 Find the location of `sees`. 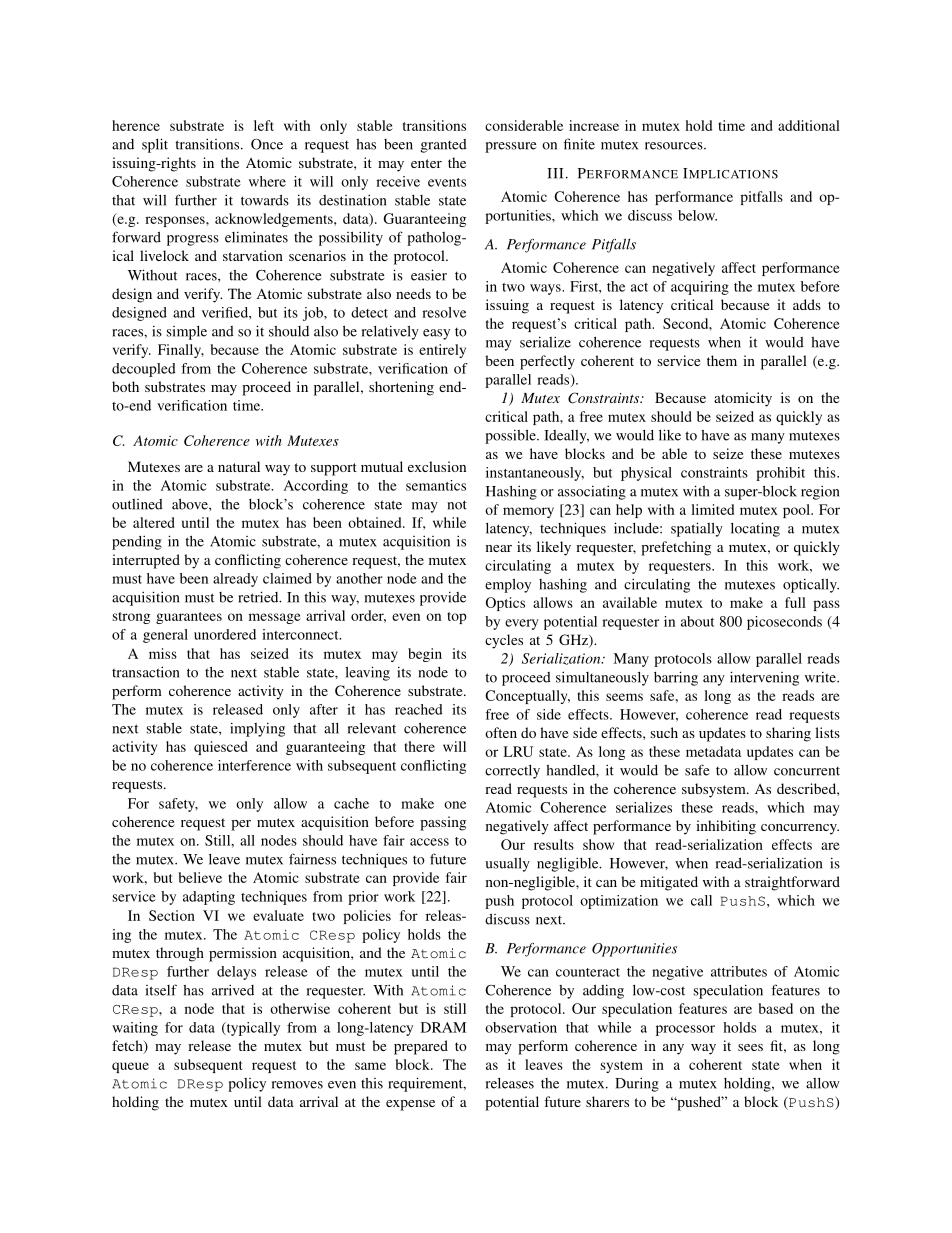

sees is located at coordinates (750, 1047).
